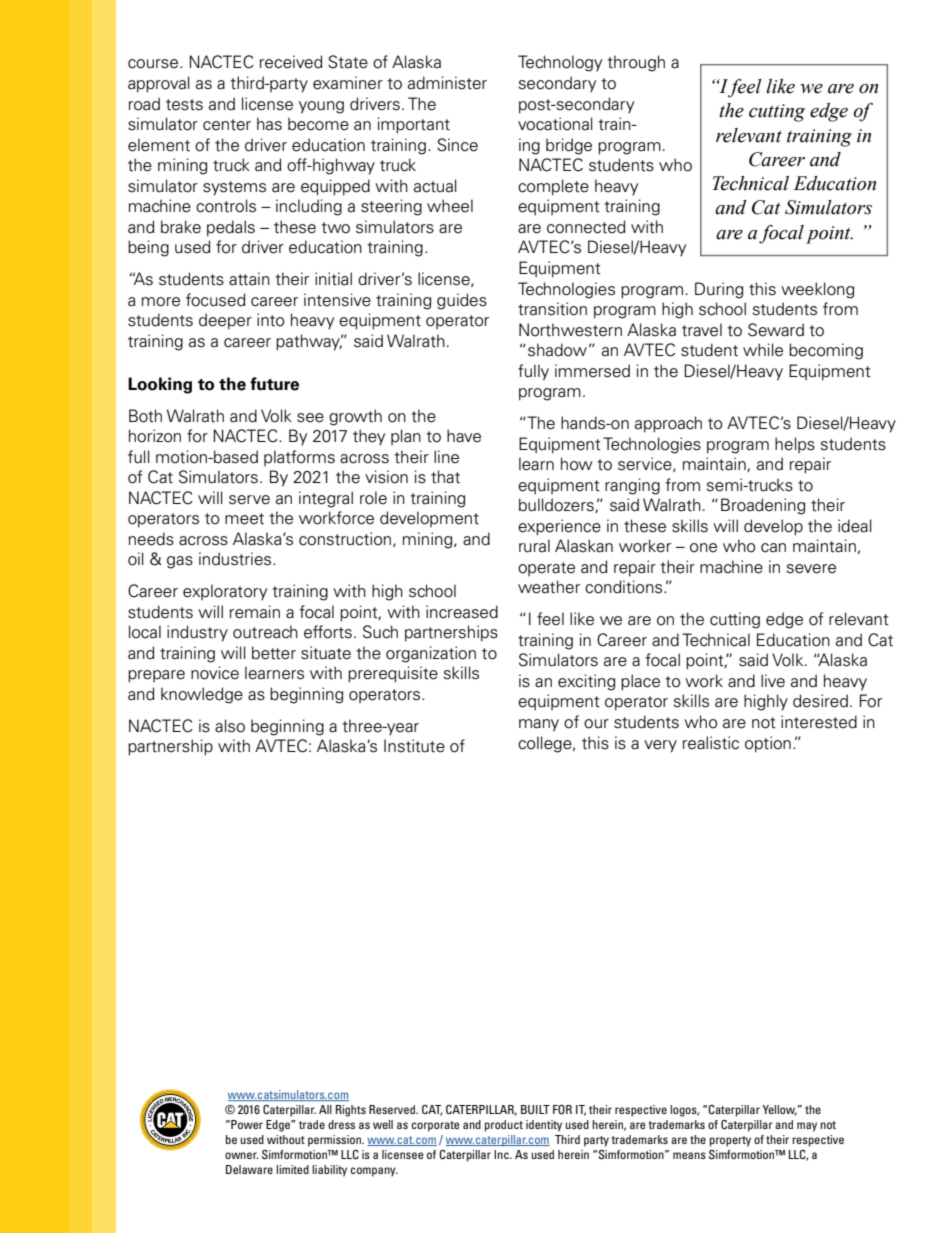  I want to click on through, so click(636, 63).
